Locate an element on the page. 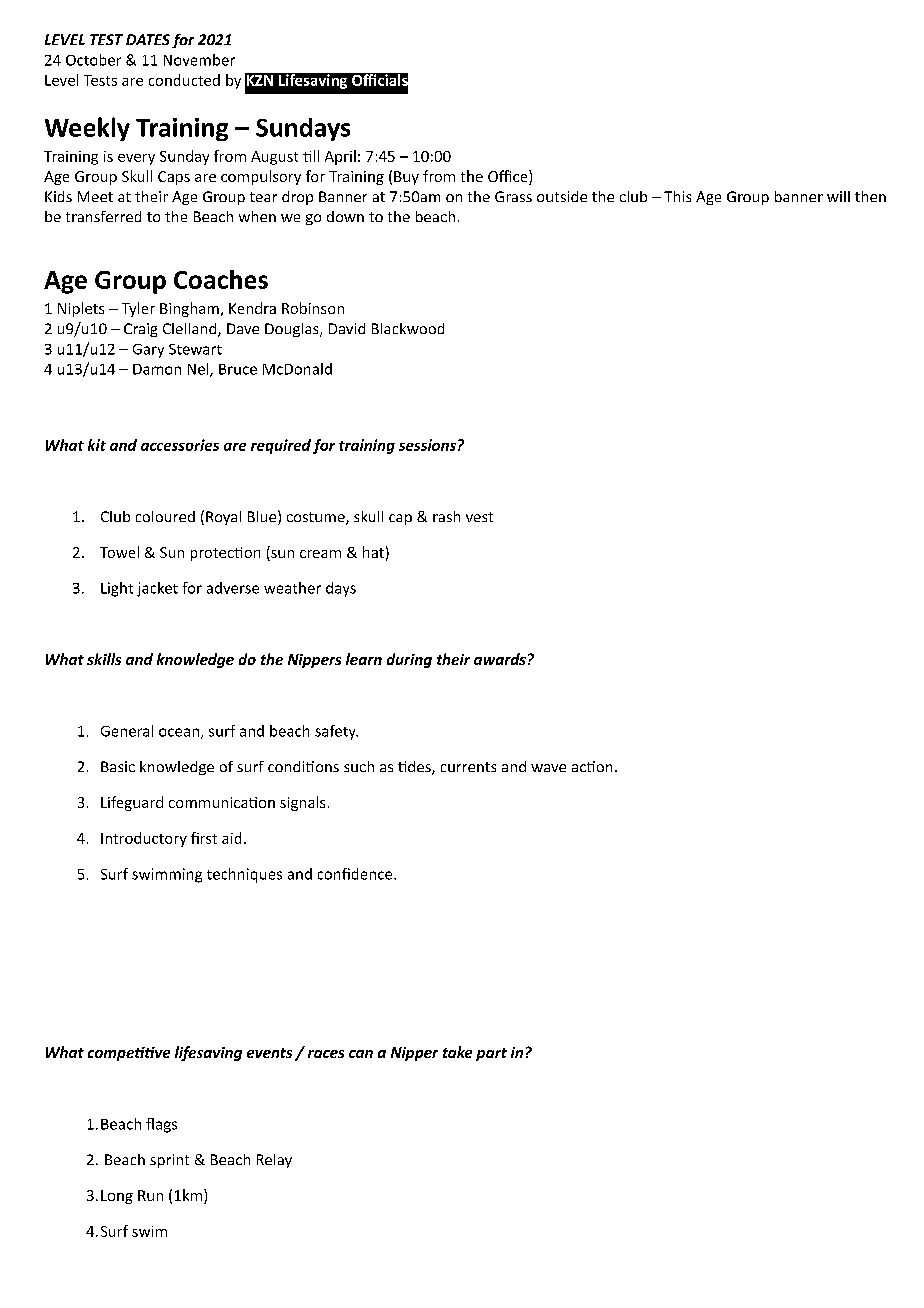 This page has height=1308, width=924. currents is located at coordinates (468, 767).
